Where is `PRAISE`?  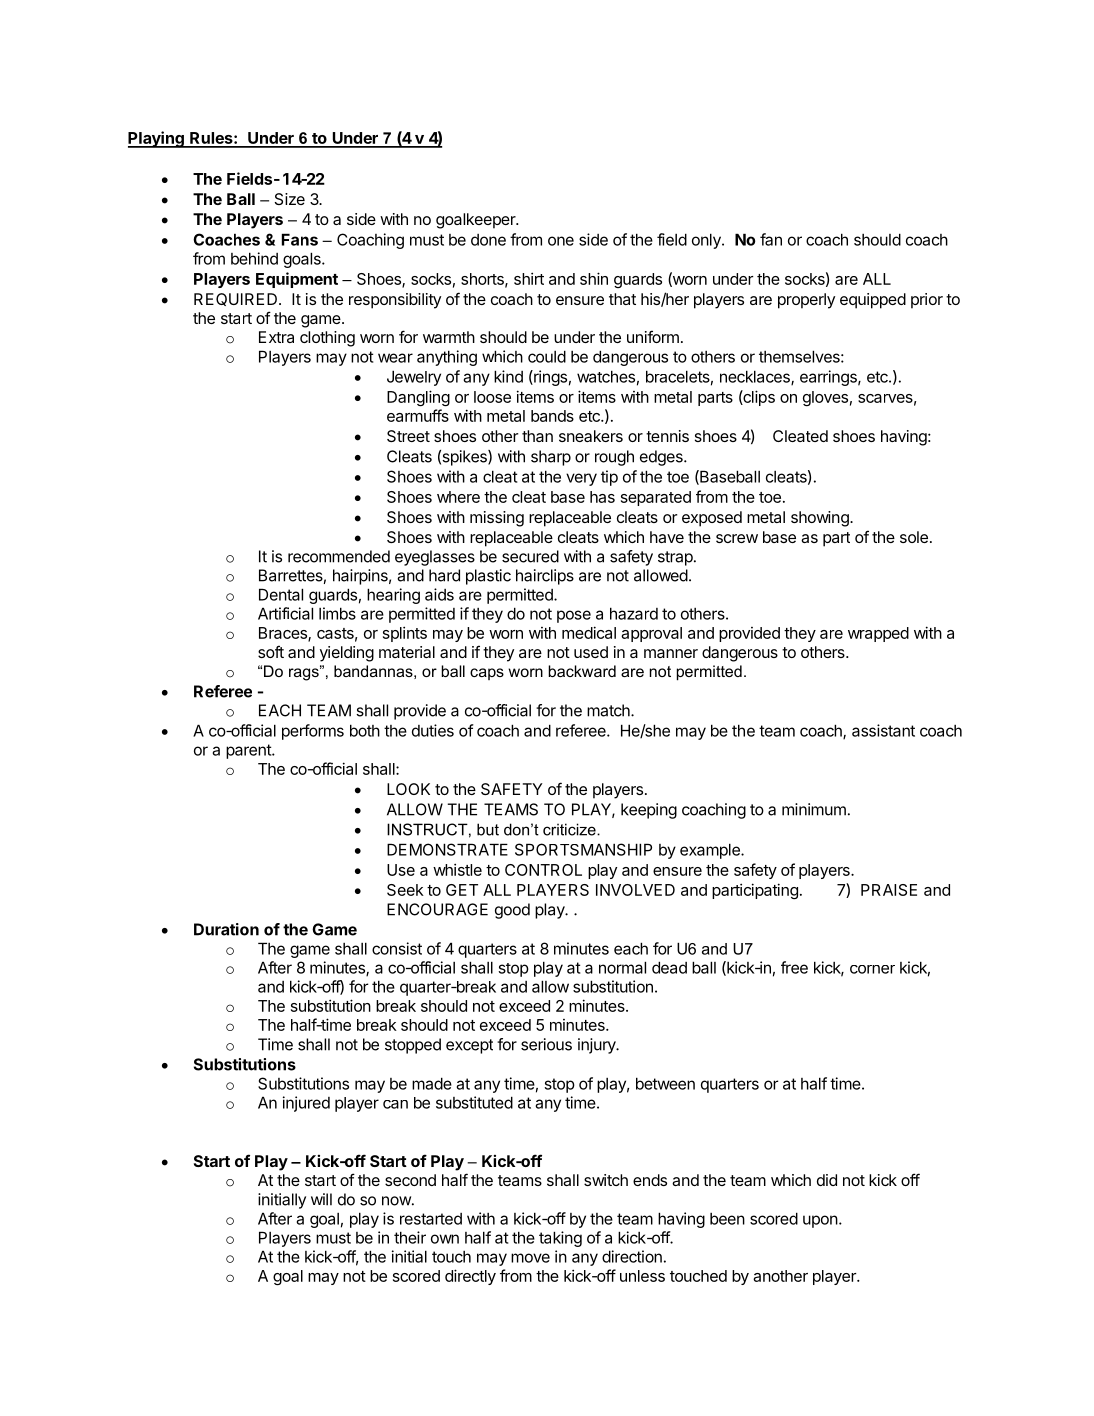
PRAISE is located at coordinates (889, 890).
